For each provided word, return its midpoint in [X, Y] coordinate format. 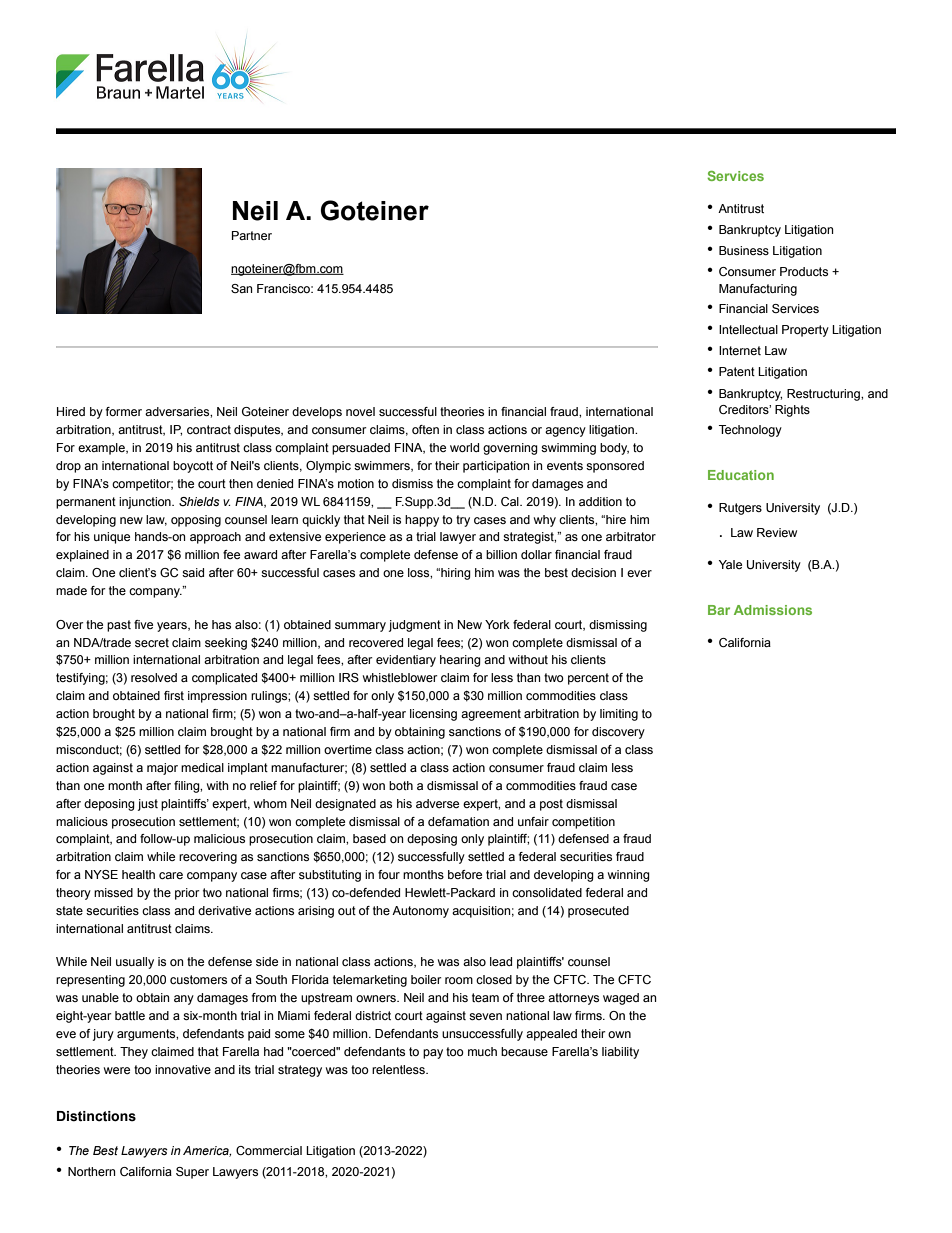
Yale [730, 564]
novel [360, 411]
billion [501, 554]
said [193, 572]
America [207, 1151]
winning [629, 876]
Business [744, 250]
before [465, 874]
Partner [252, 235]
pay [433, 1054]
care [171, 875]
